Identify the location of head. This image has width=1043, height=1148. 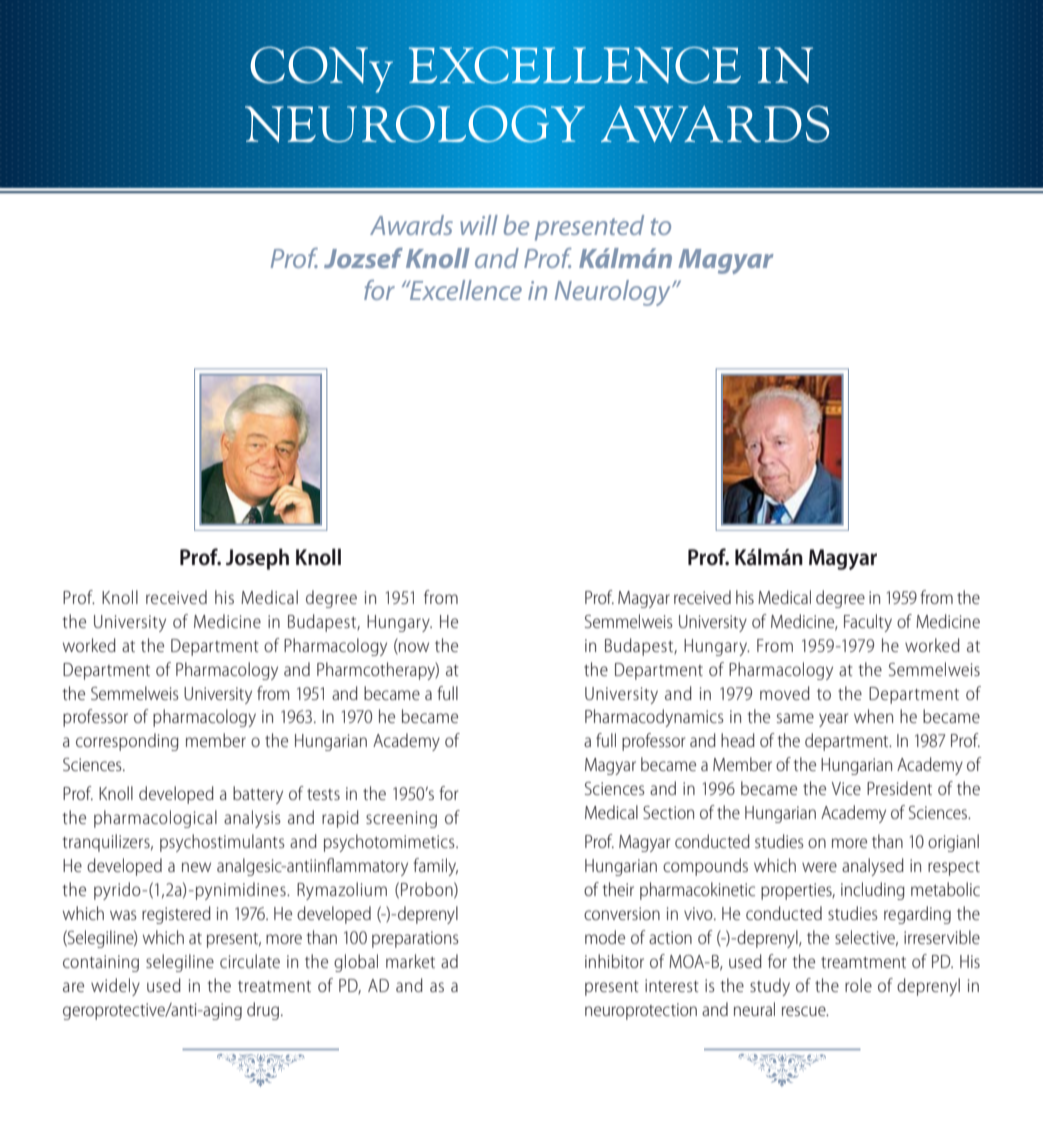
(738, 740).
